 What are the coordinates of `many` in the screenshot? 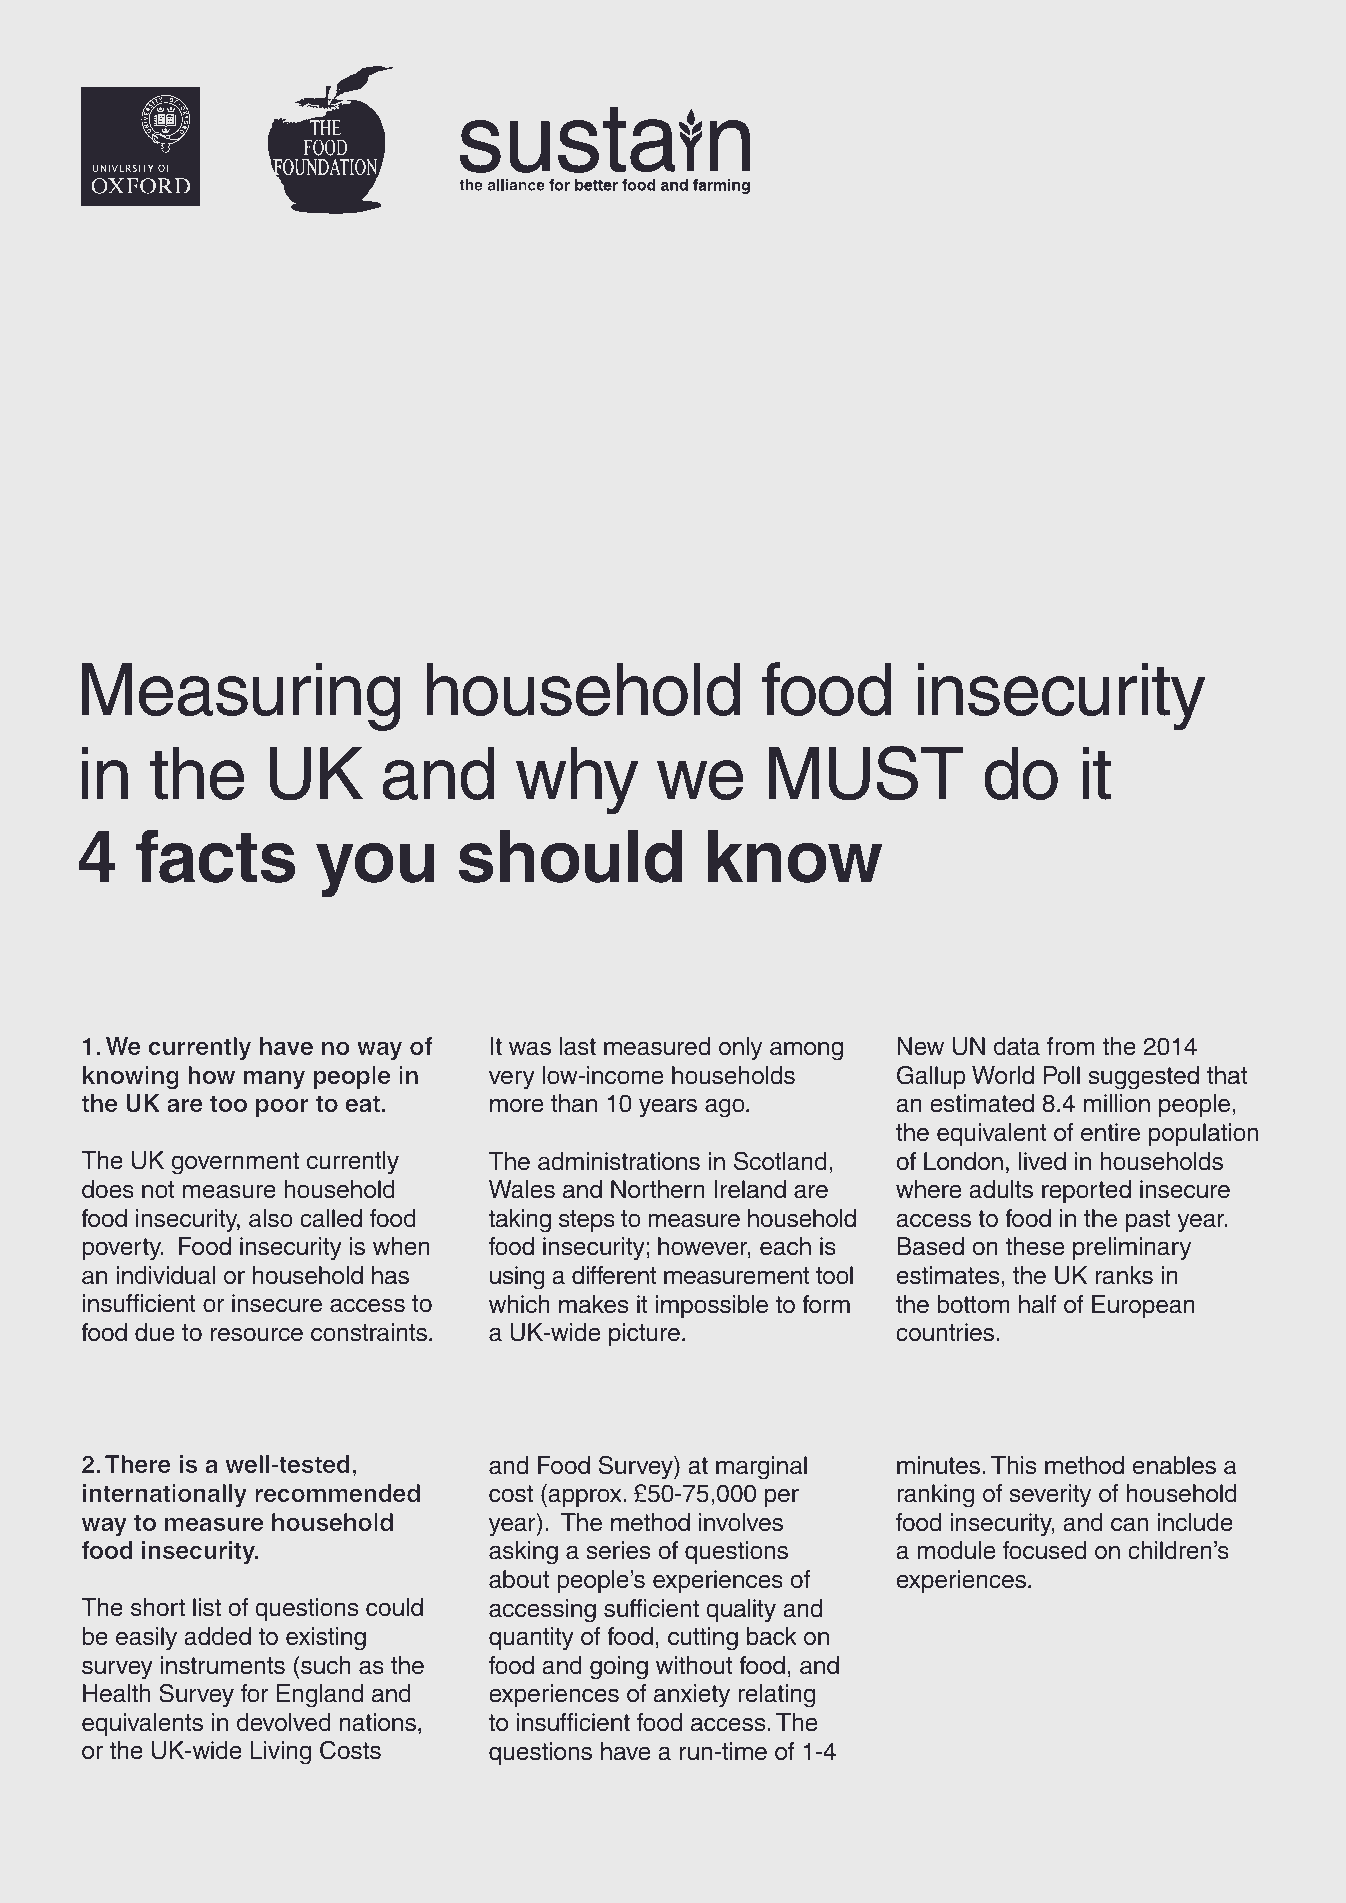 It's located at (274, 1079).
